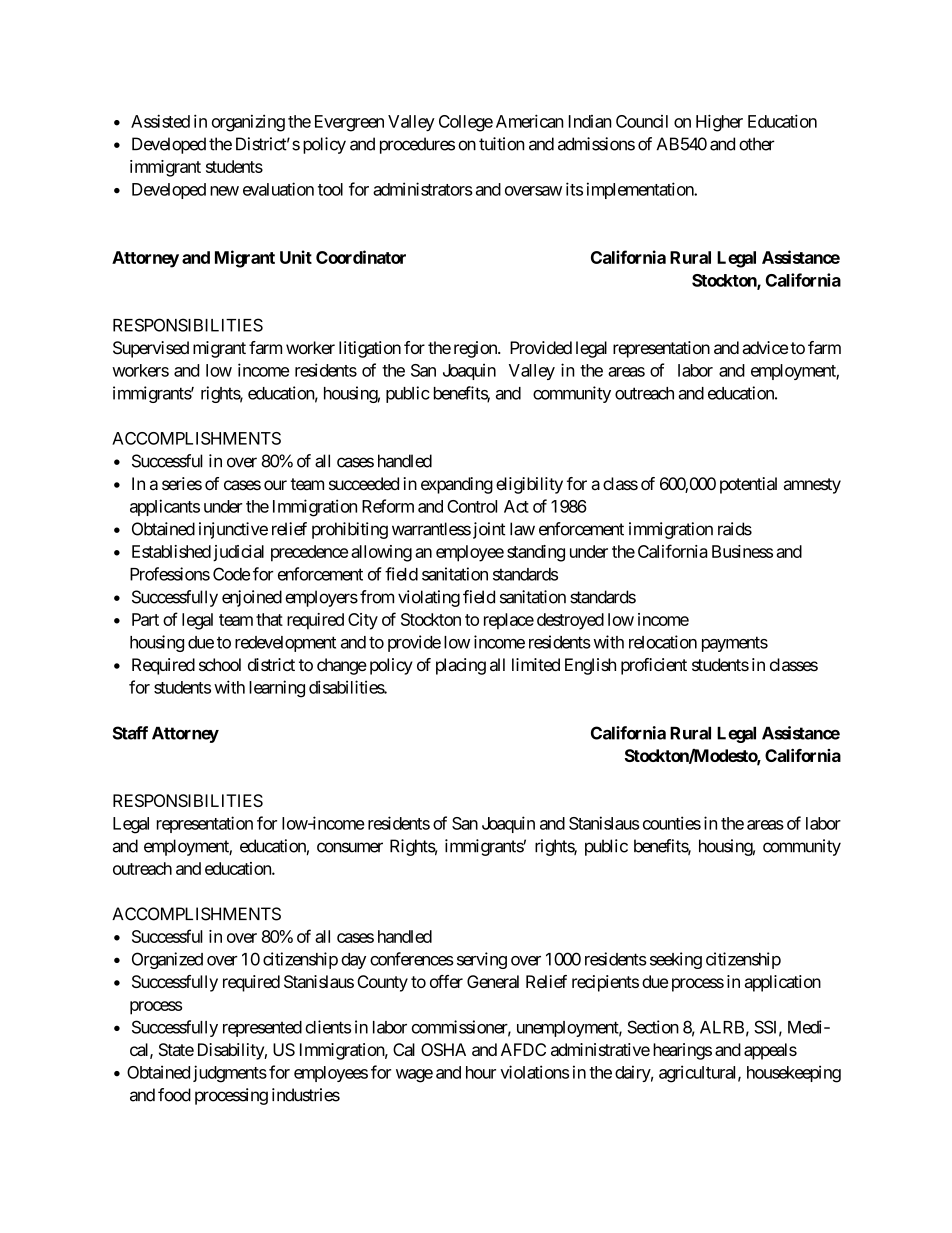 The image size is (952, 1233). What do you see at coordinates (230, 1074) in the screenshot?
I see `judgments` at bounding box center [230, 1074].
